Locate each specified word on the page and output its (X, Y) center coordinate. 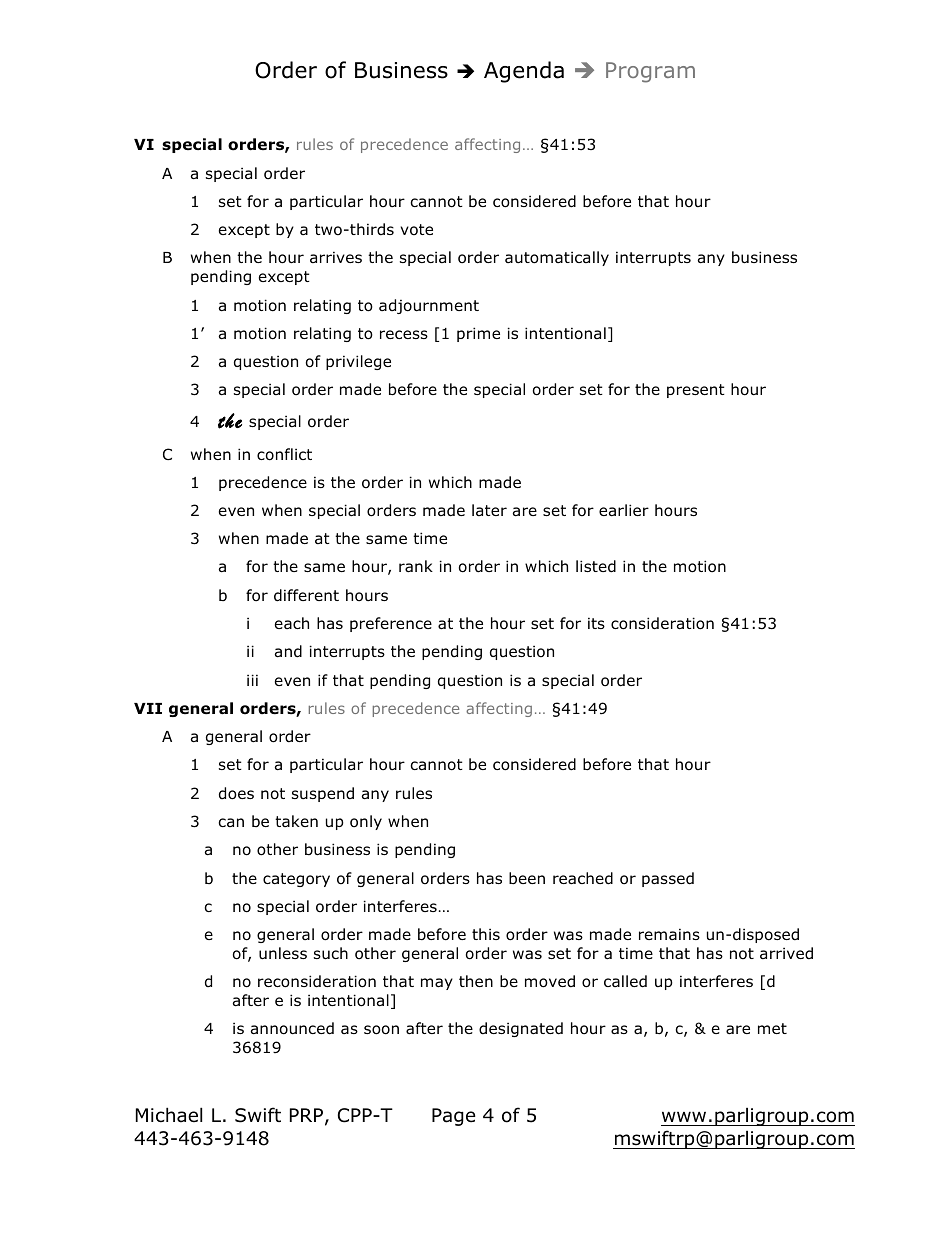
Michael (169, 1115)
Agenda (524, 72)
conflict (284, 454)
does (236, 793)
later (489, 510)
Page (454, 1117)
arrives (336, 257)
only (366, 822)
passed (668, 879)
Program (650, 72)
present (696, 391)
